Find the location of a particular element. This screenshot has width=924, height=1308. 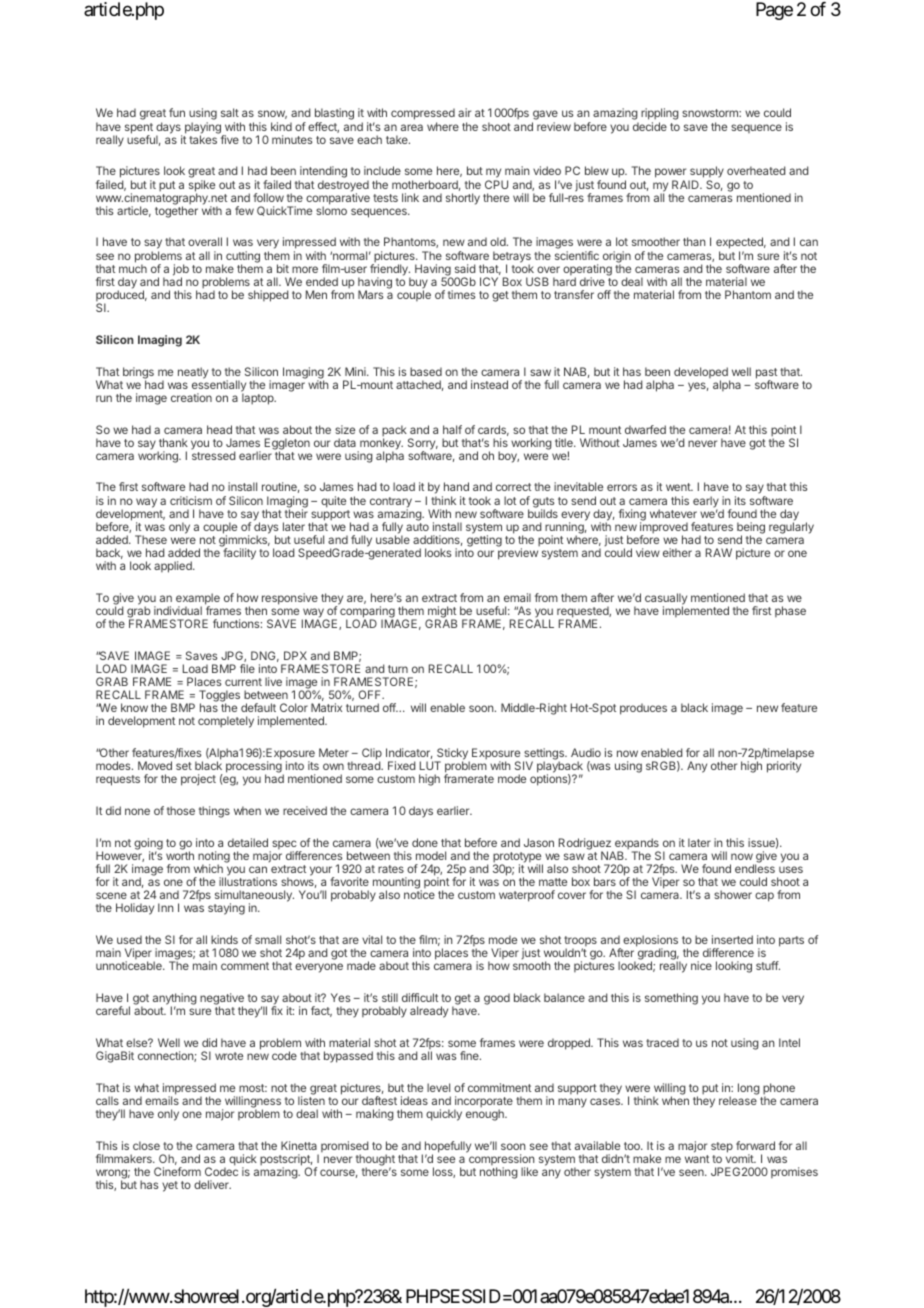

playing is located at coordinates (204, 129).
